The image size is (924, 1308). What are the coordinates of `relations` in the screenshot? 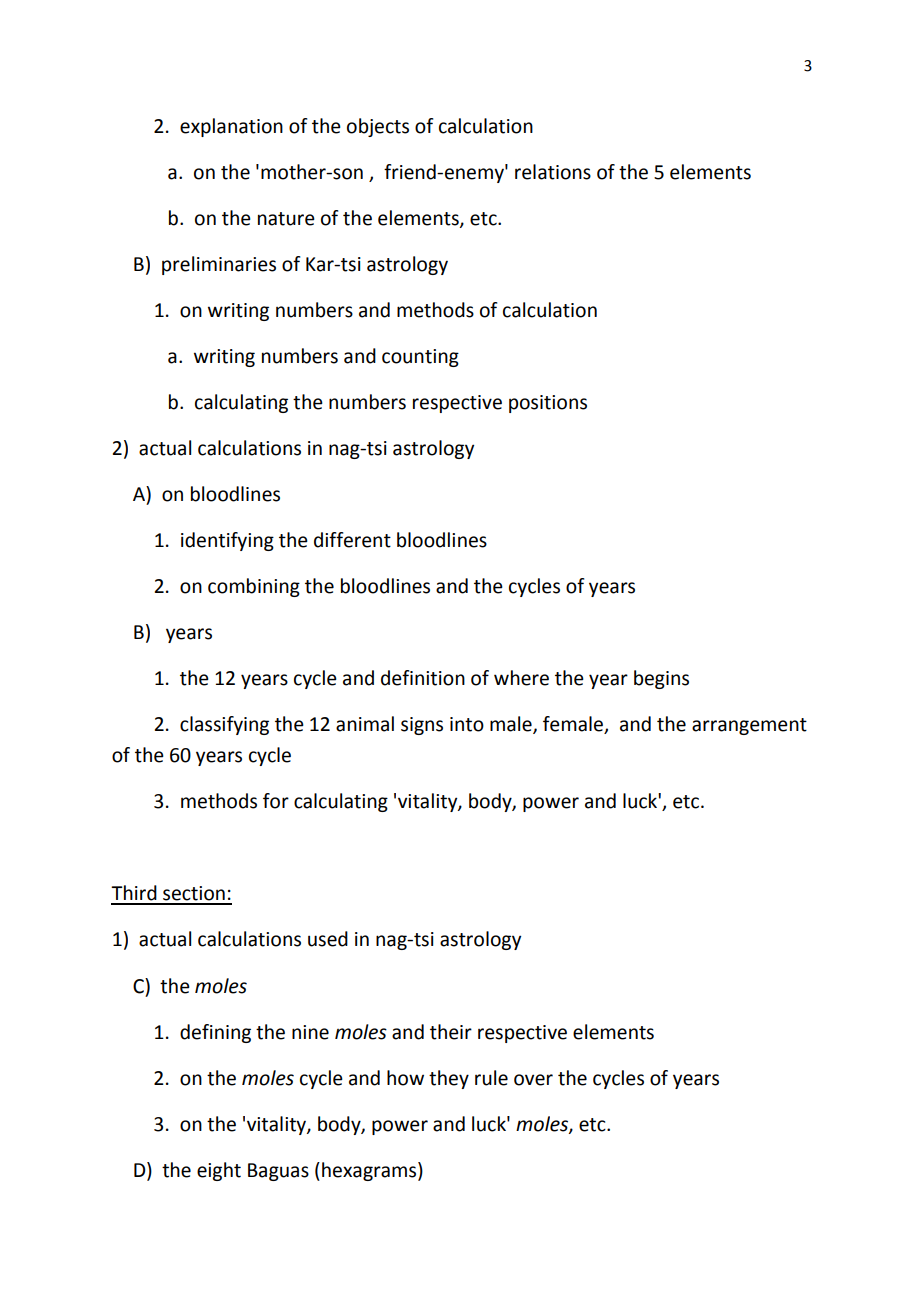 It's located at (553, 172).
